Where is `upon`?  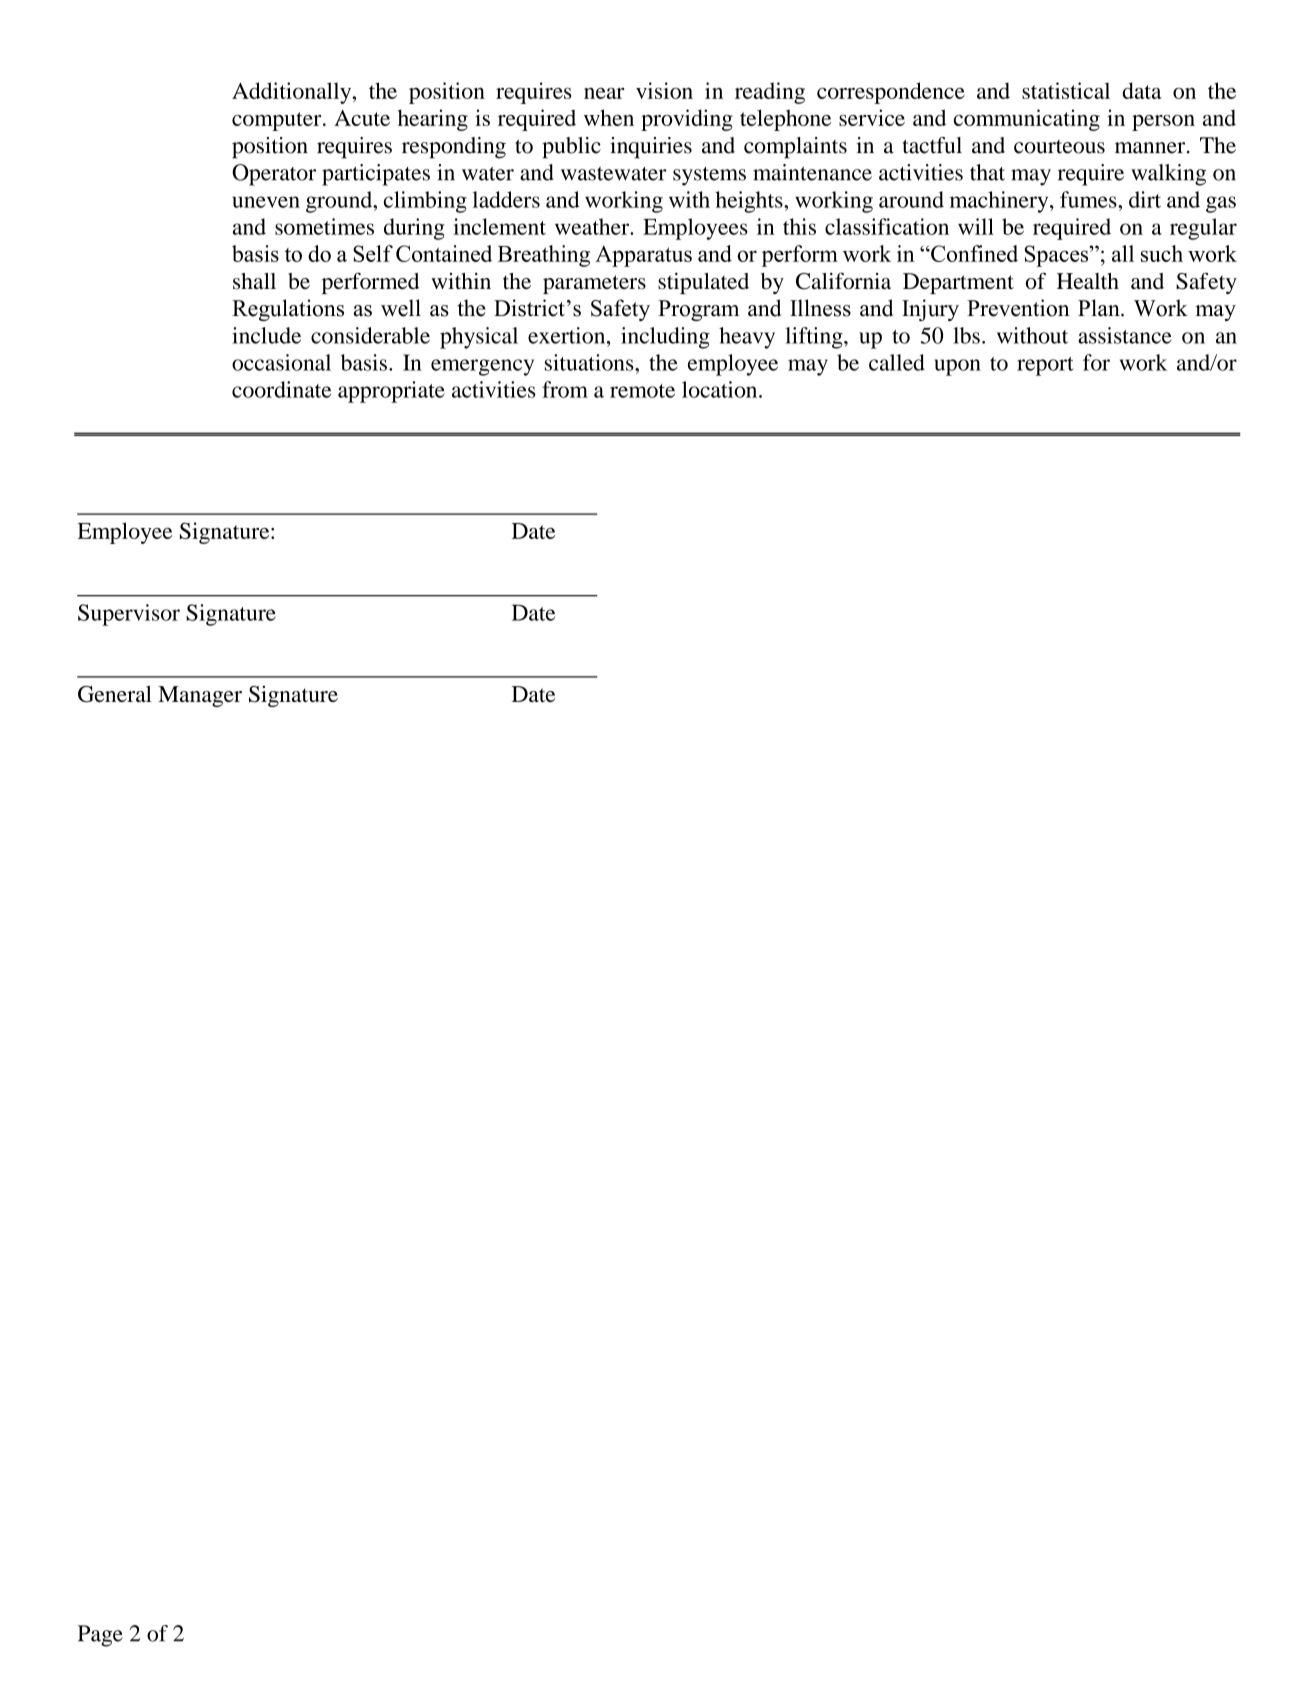 upon is located at coordinates (957, 367).
